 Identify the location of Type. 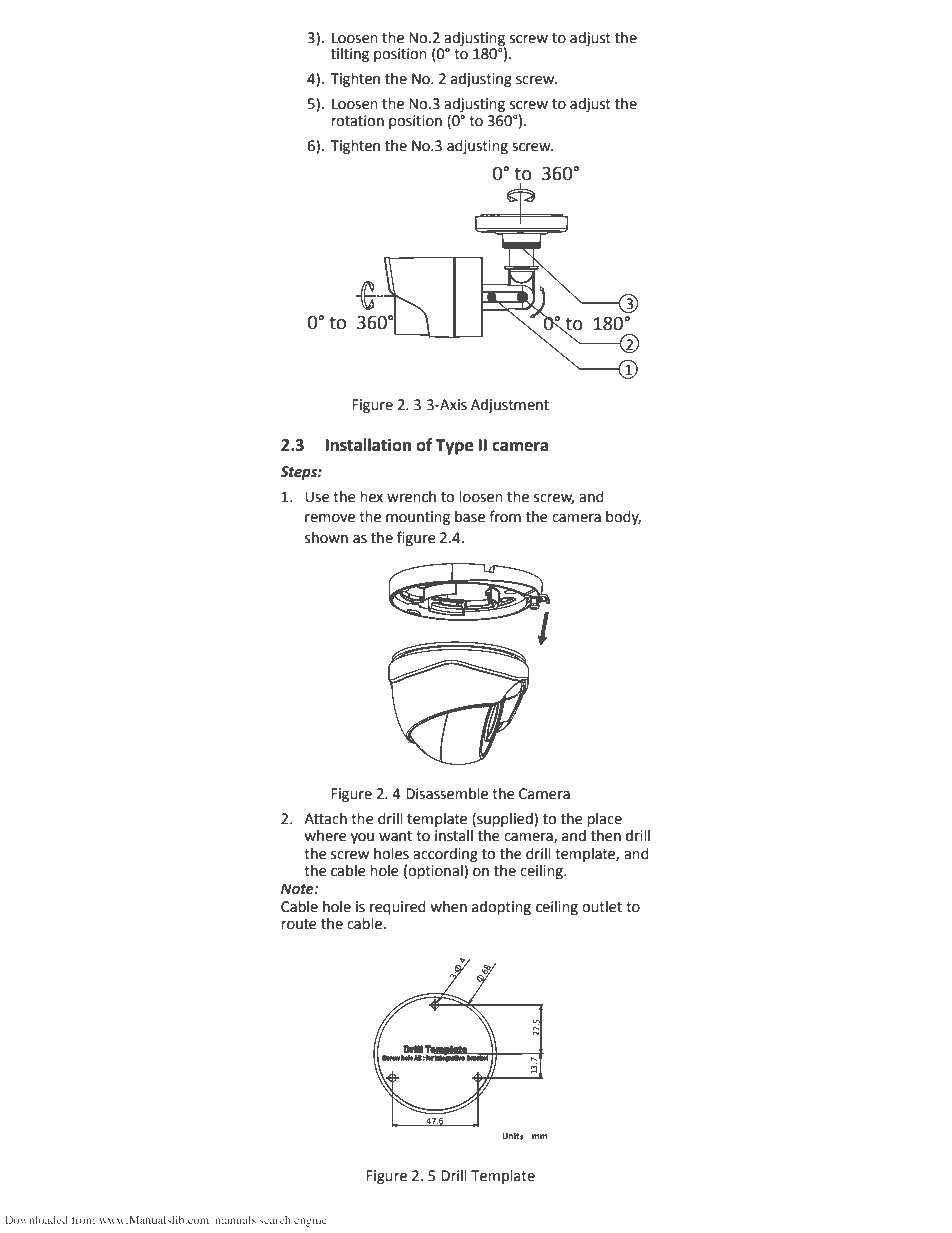
(454, 447).
